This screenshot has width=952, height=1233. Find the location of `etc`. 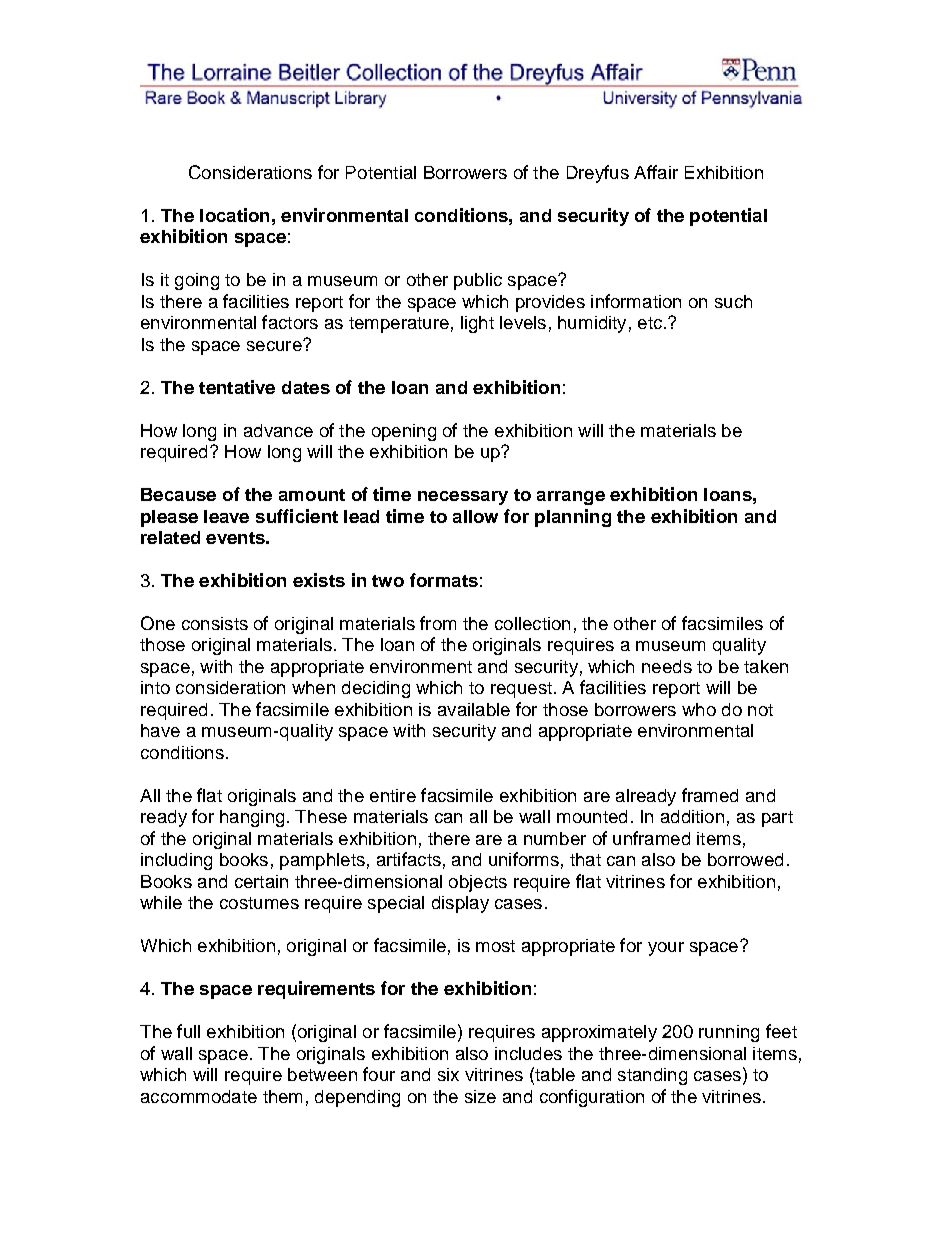

etc is located at coordinates (650, 323).
